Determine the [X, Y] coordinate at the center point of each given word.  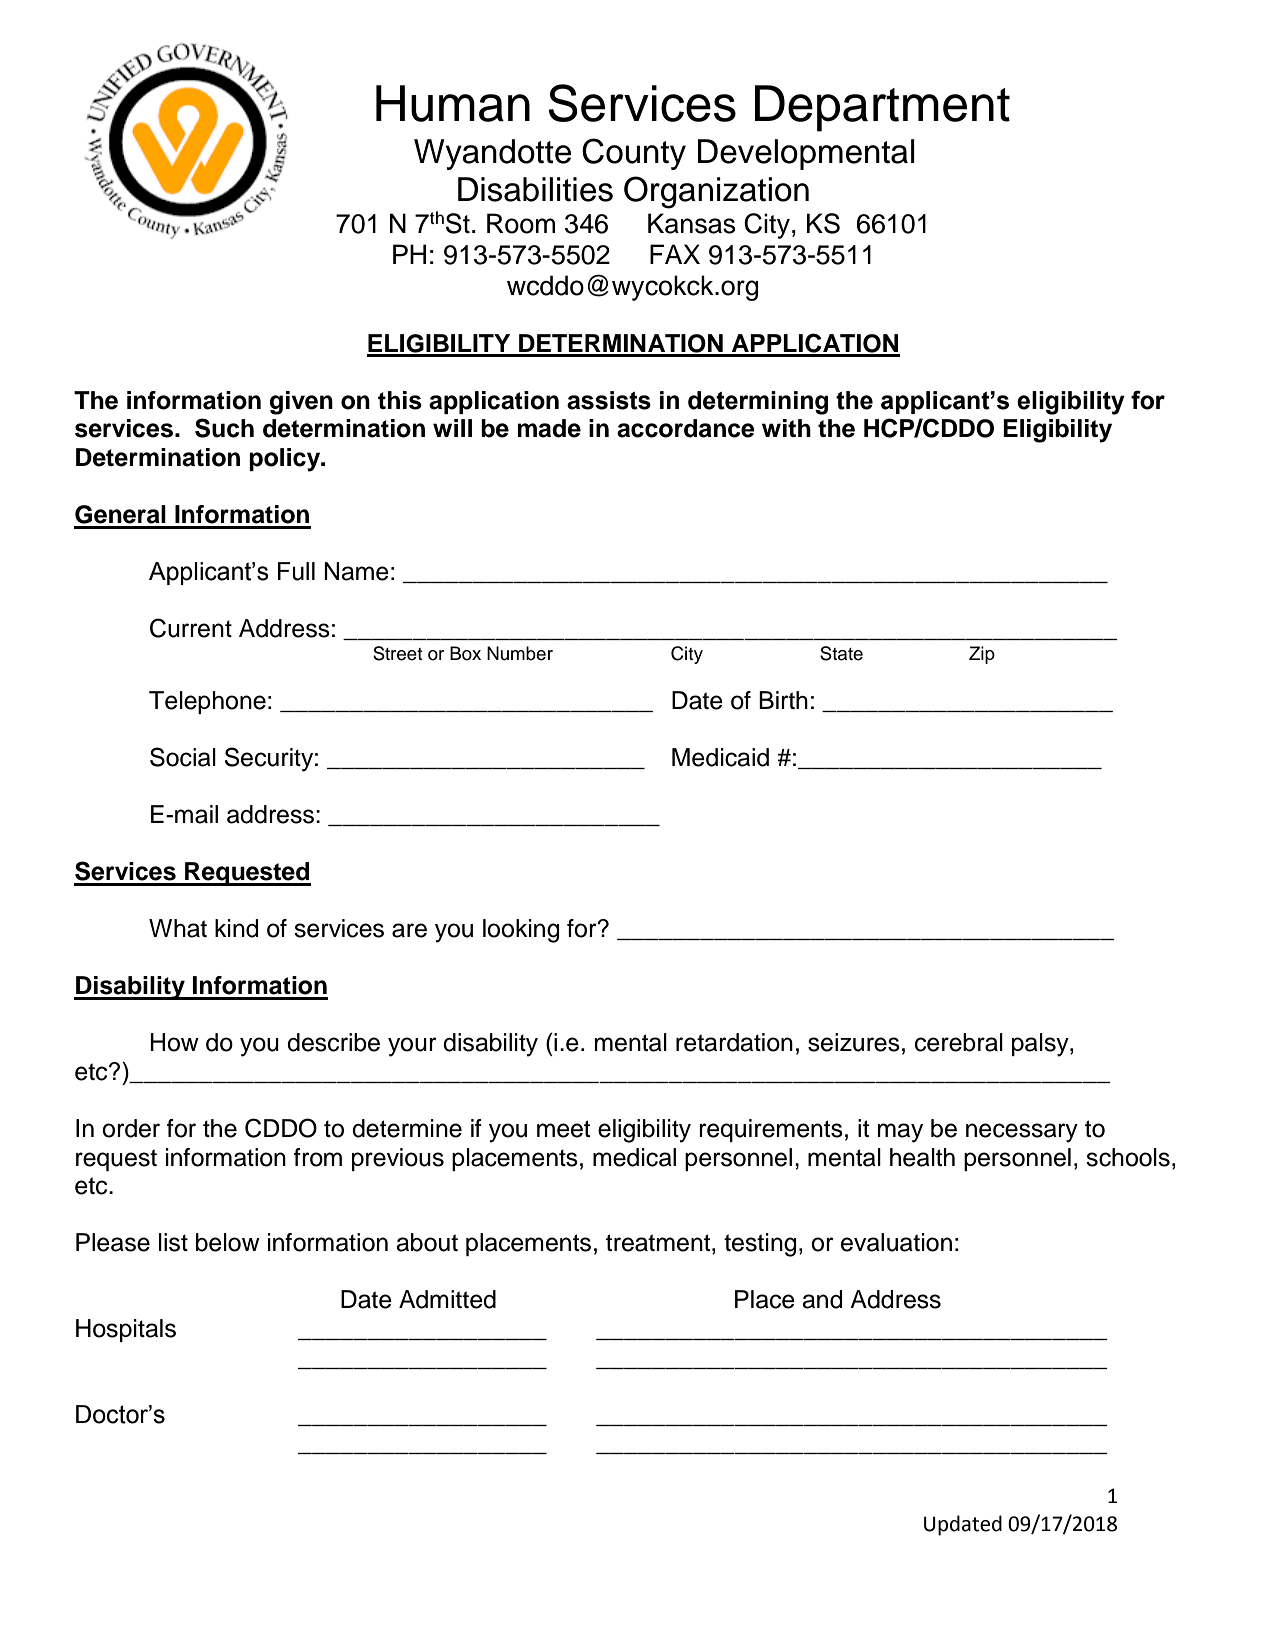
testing [760, 1245]
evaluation [896, 1242]
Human [453, 103]
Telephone [207, 702]
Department [882, 108]
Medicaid [720, 757]
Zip [982, 655]
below [228, 1242]
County [634, 154]
